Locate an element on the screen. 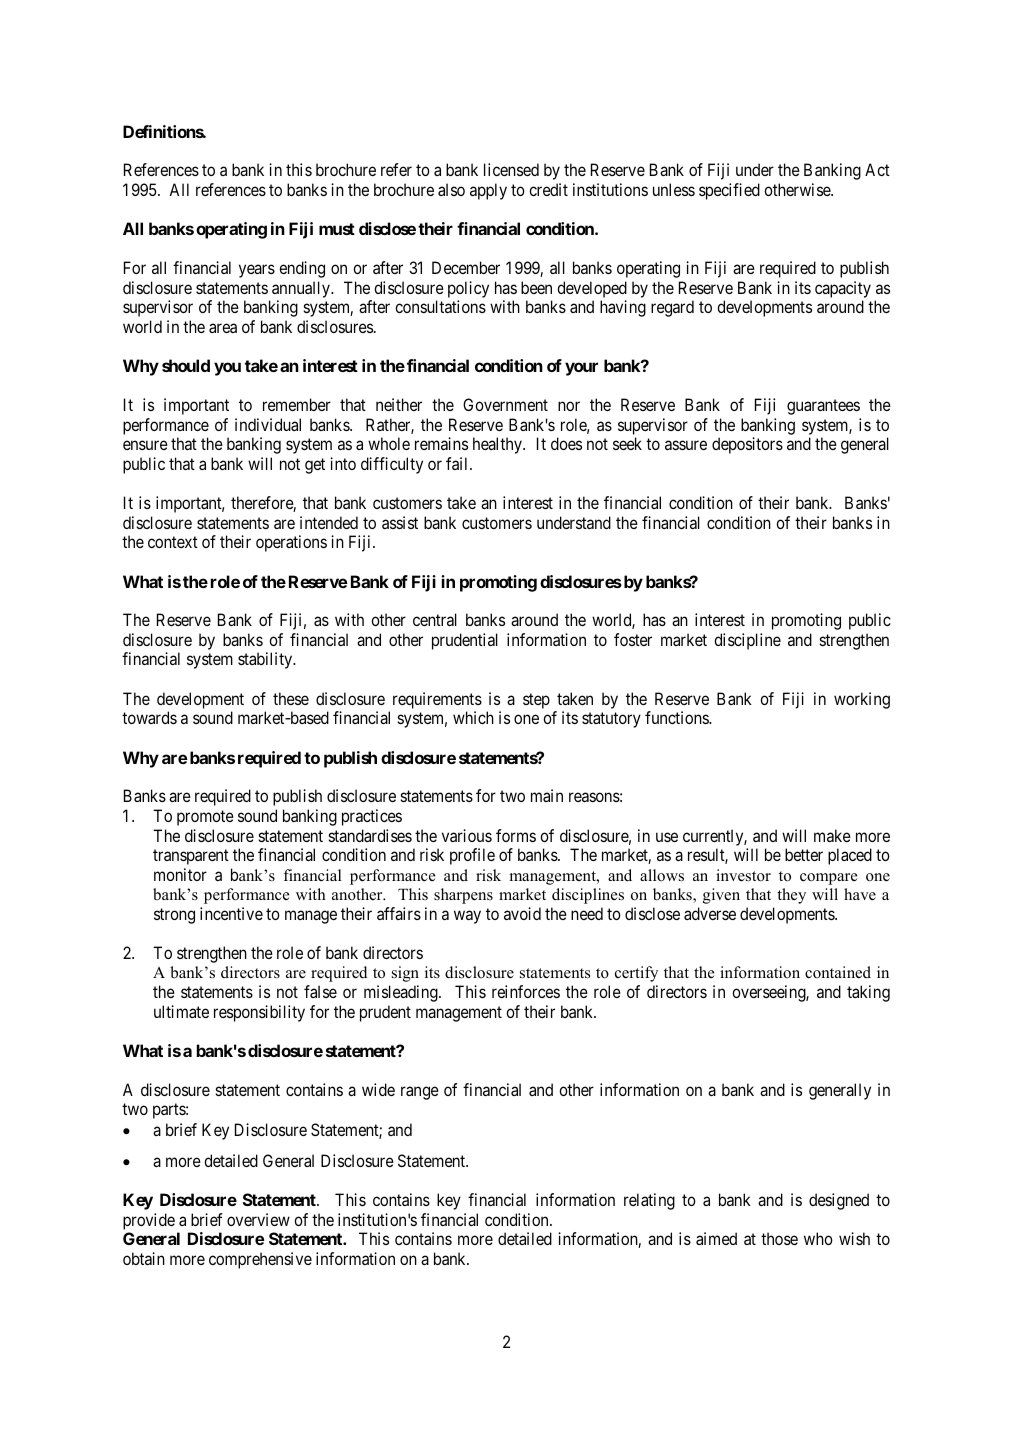 This screenshot has height=1432, width=1013. overview is located at coordinates (258, 1219).
